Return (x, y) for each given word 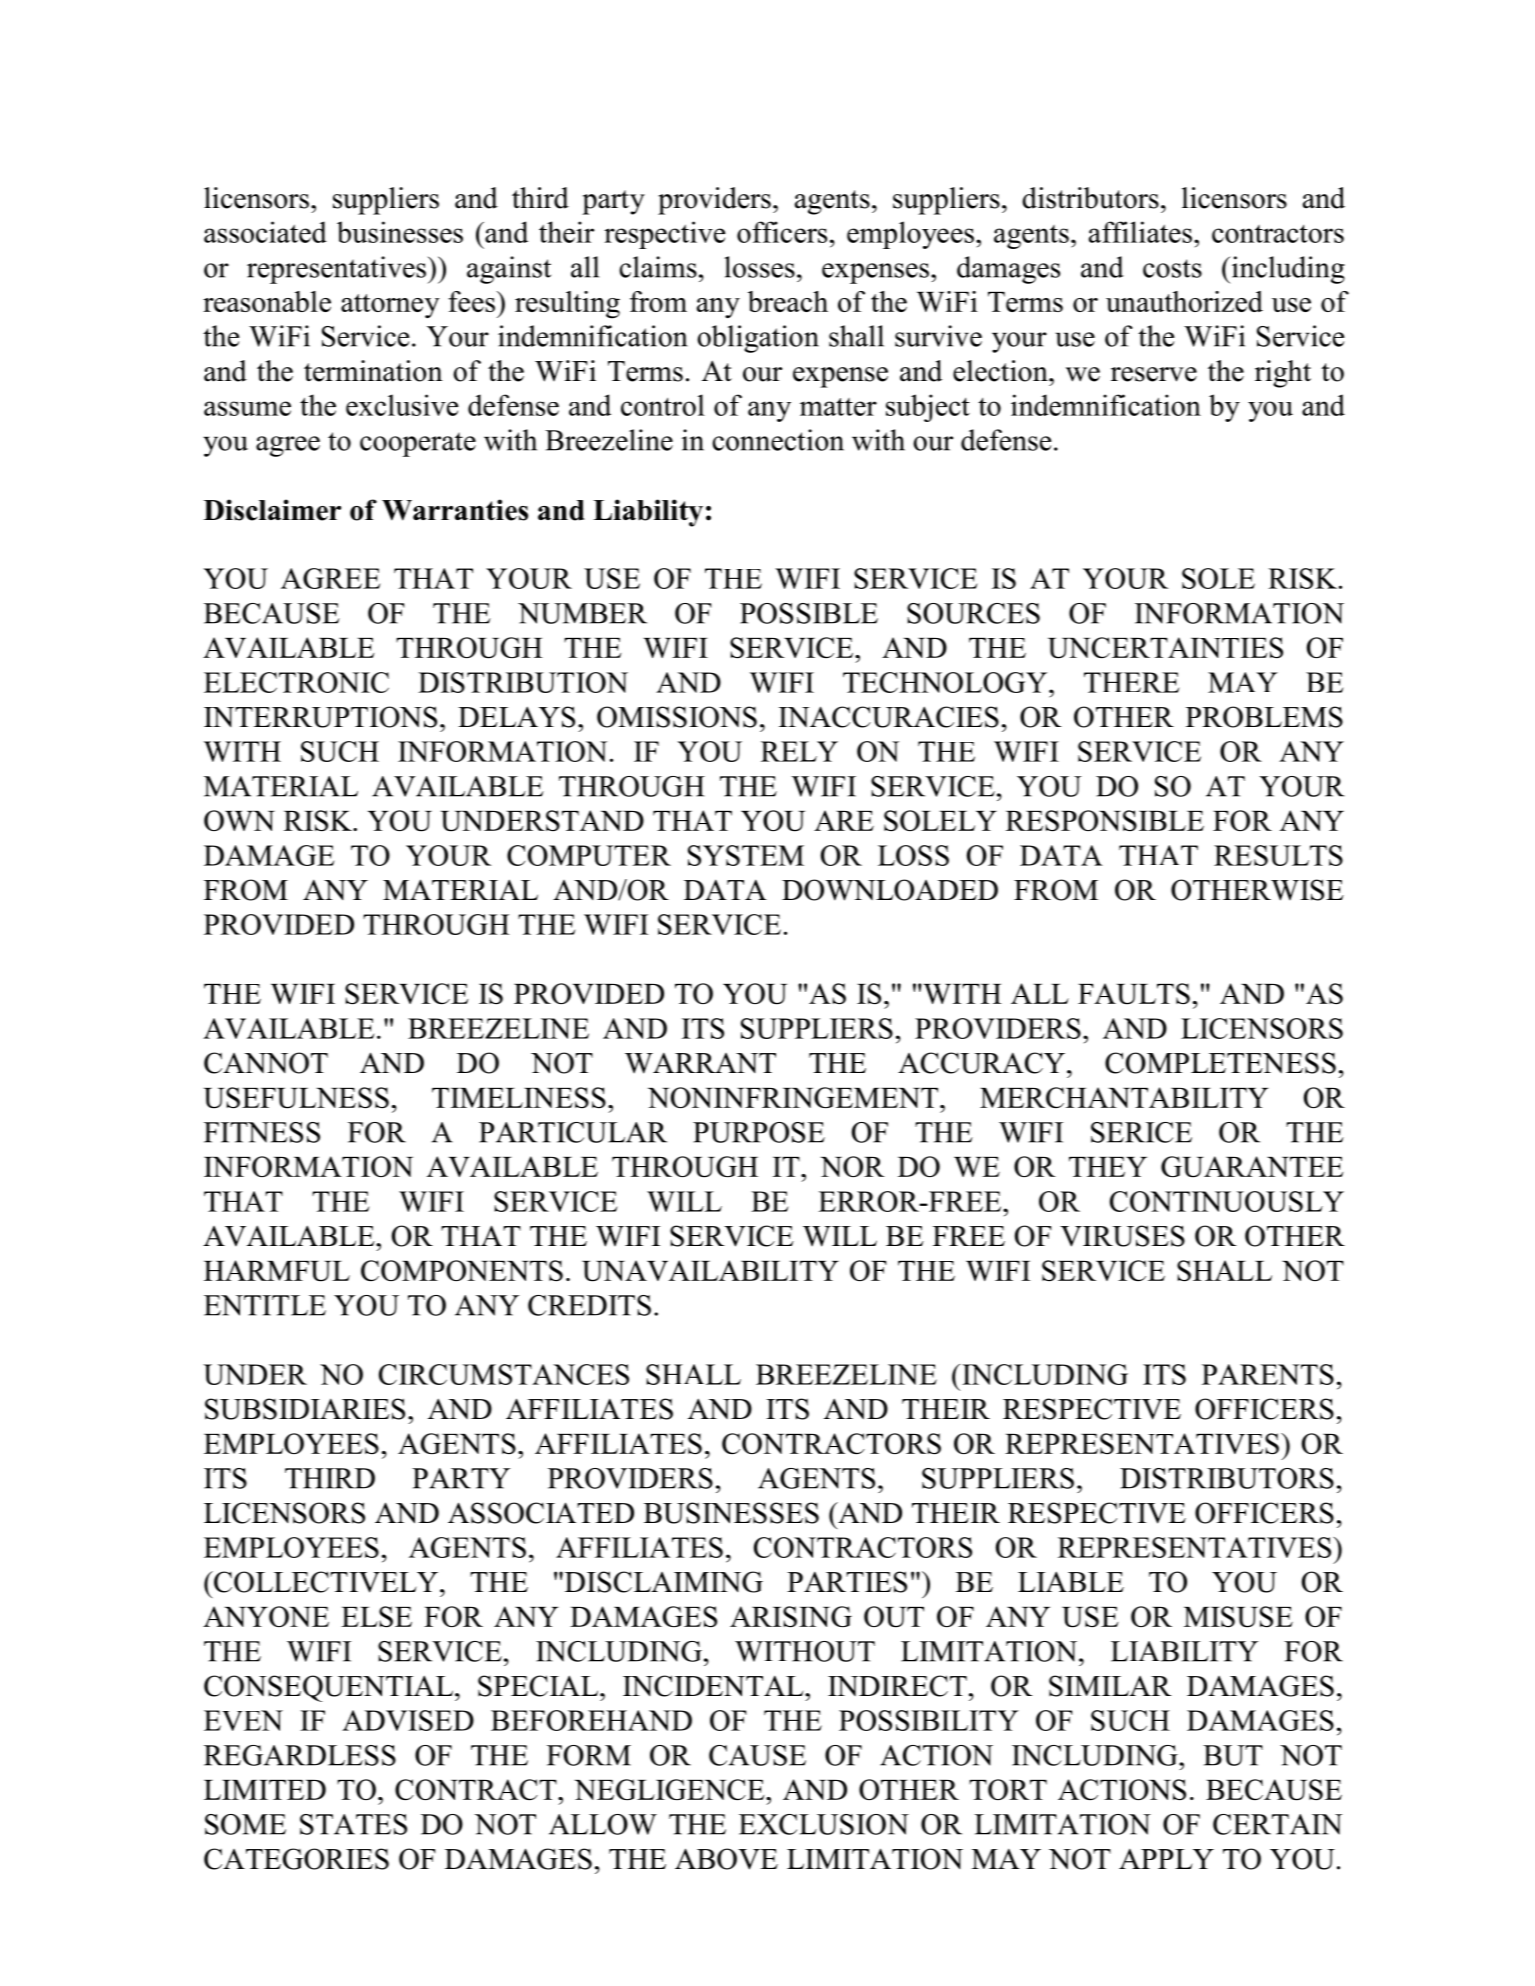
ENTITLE (265, 1305)
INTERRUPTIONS (320, 717)
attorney (390, 306)
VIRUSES (1122, 1236)
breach (788, 301)
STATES (353, 1824)
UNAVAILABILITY (710, 1271)
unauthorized (1184, 301)
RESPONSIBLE (1105, 820)
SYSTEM (746, 855)
